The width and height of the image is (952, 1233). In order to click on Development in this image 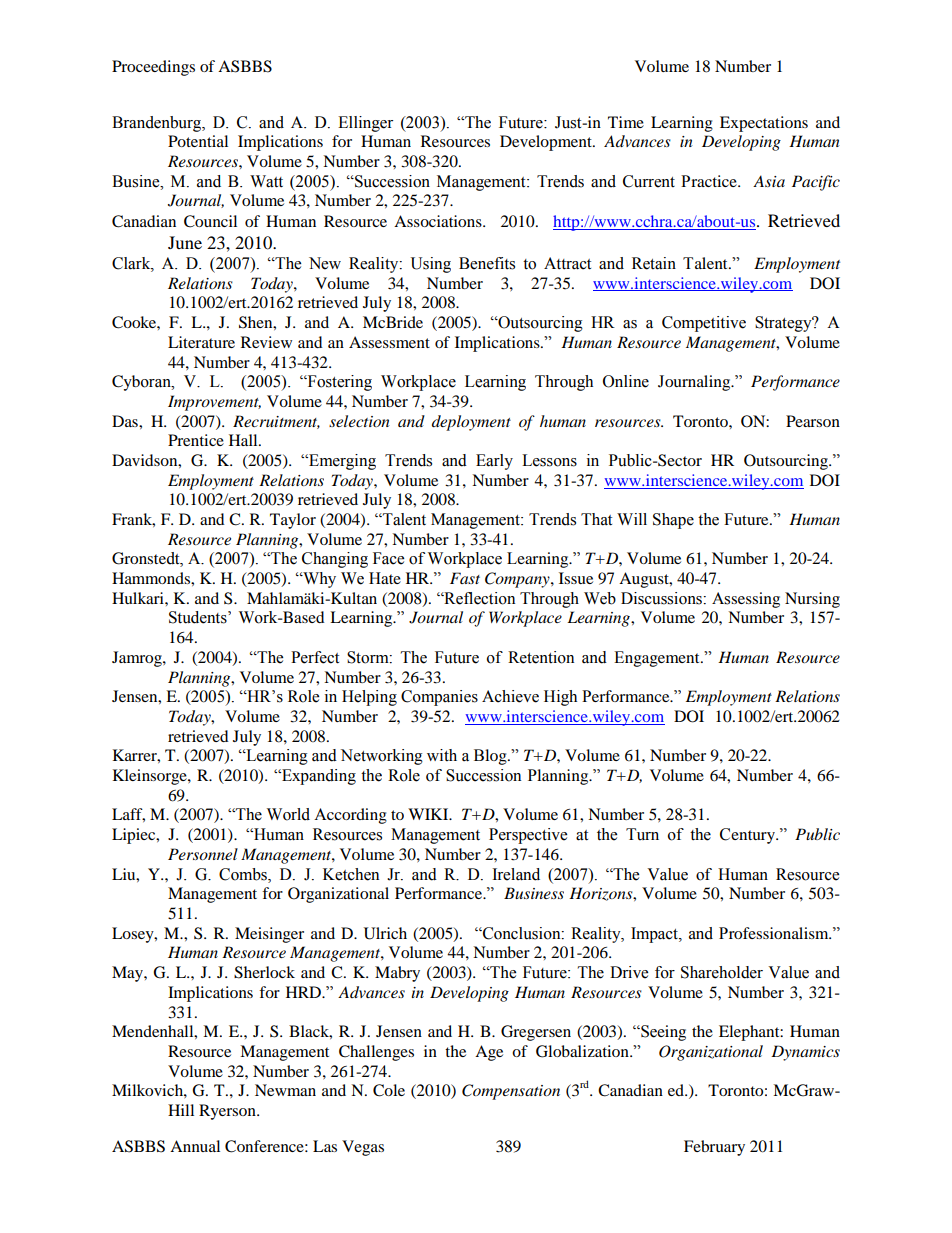, I will do `click(547, 143)`.
